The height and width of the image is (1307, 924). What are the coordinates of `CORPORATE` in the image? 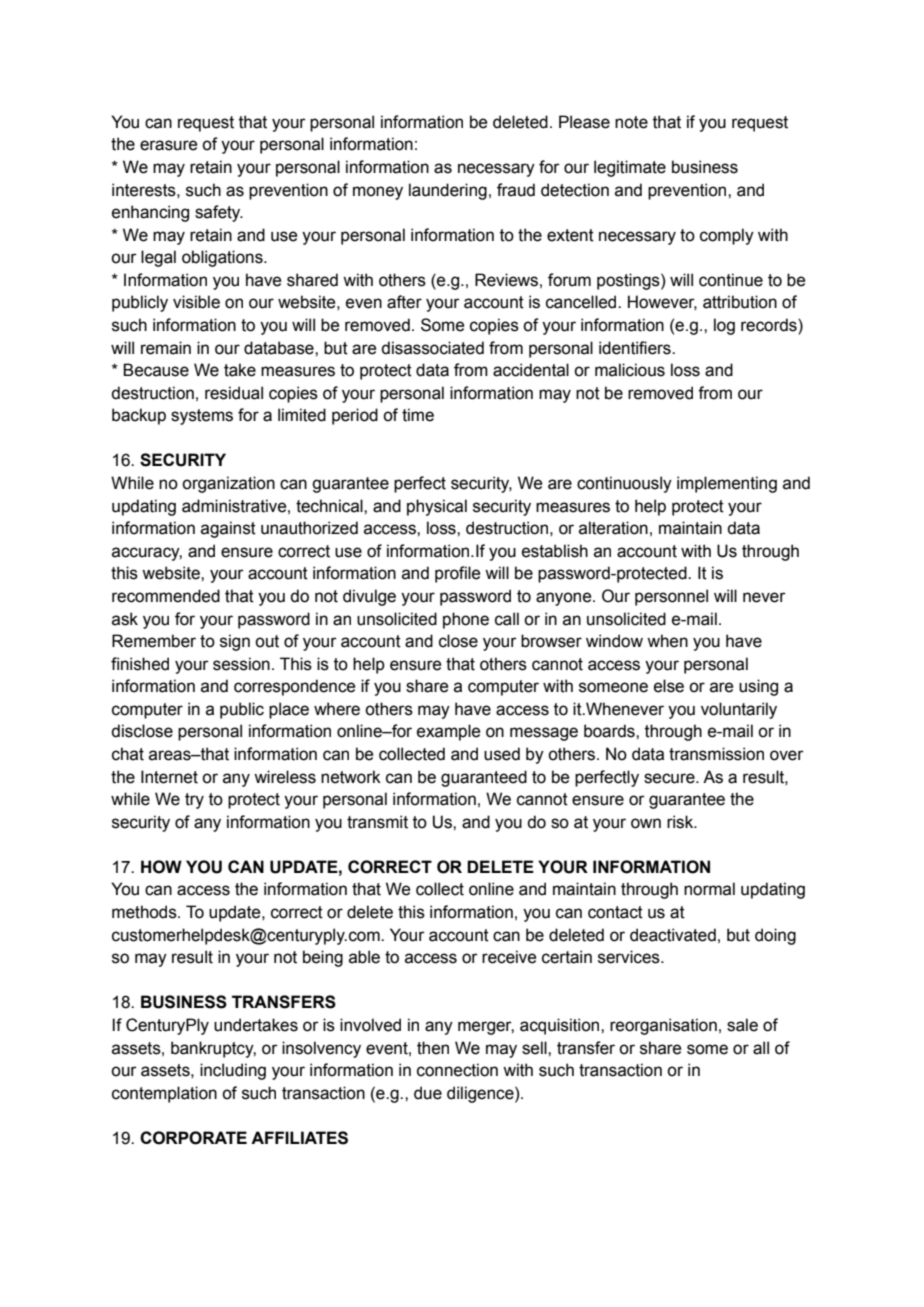 It's located at (193, 1138).
